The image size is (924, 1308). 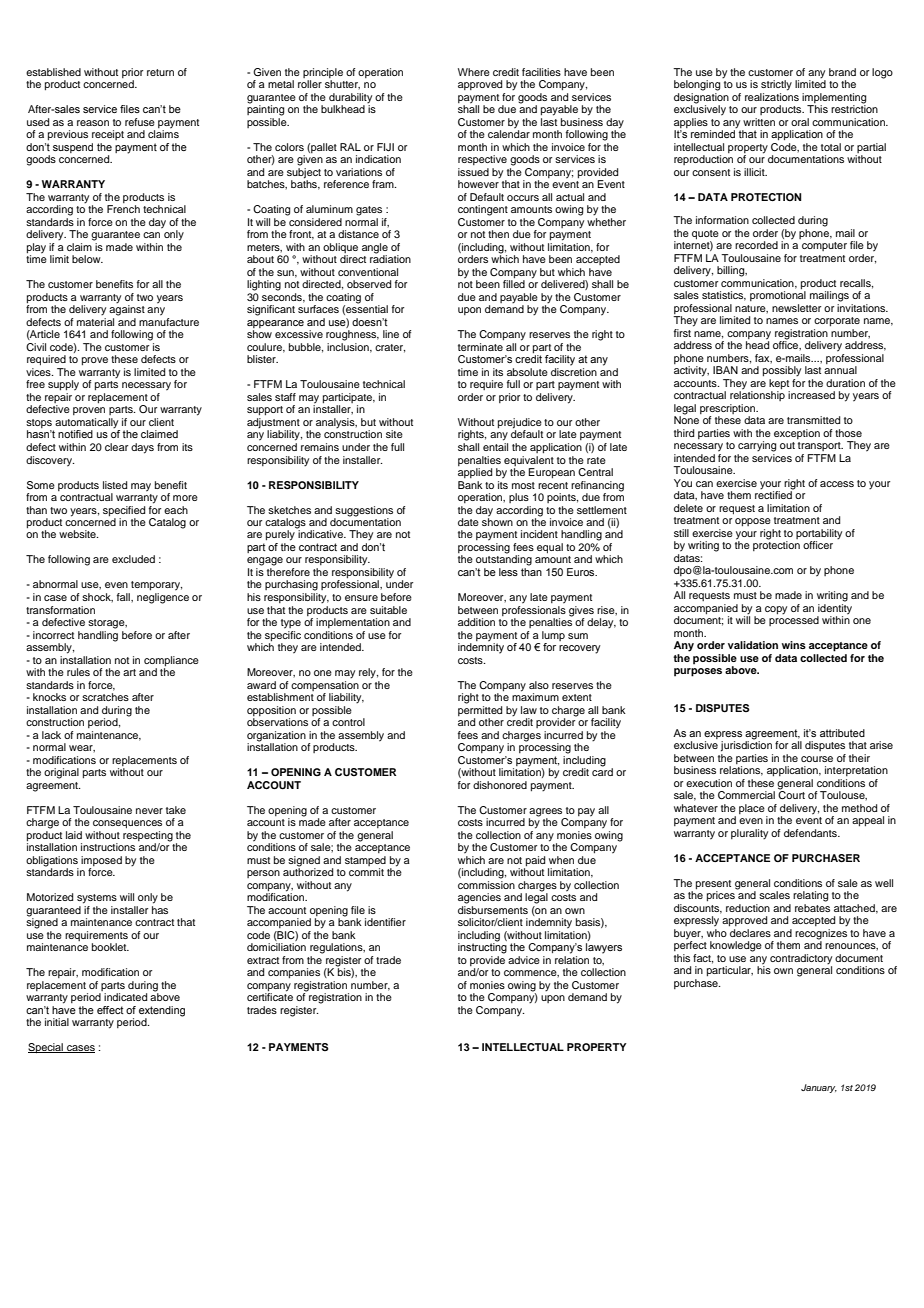 I want to click on extending, so click(x=162, y=1011).
